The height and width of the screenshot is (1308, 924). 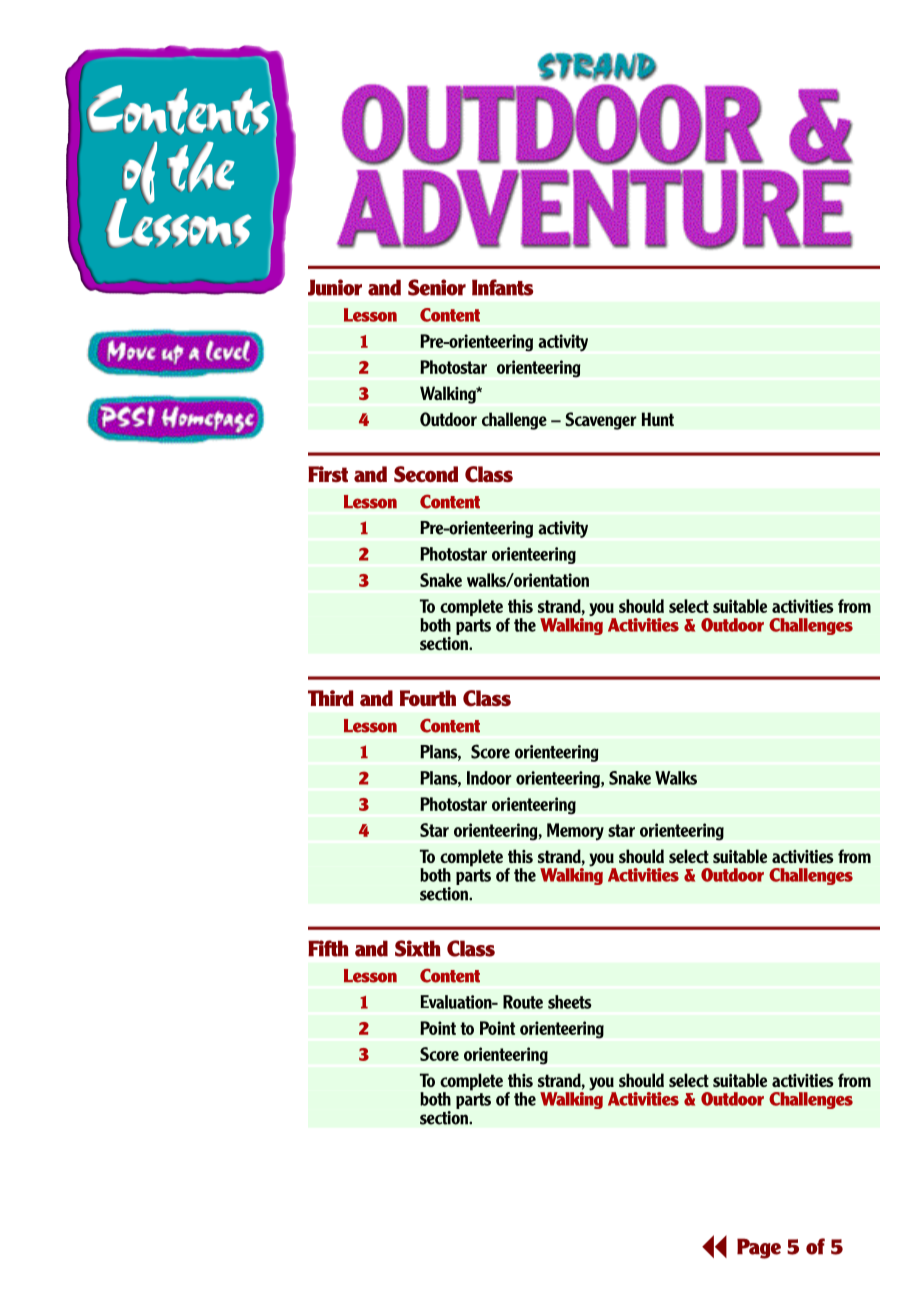 I want to click on Fourth, so click(x=428, y=698).
